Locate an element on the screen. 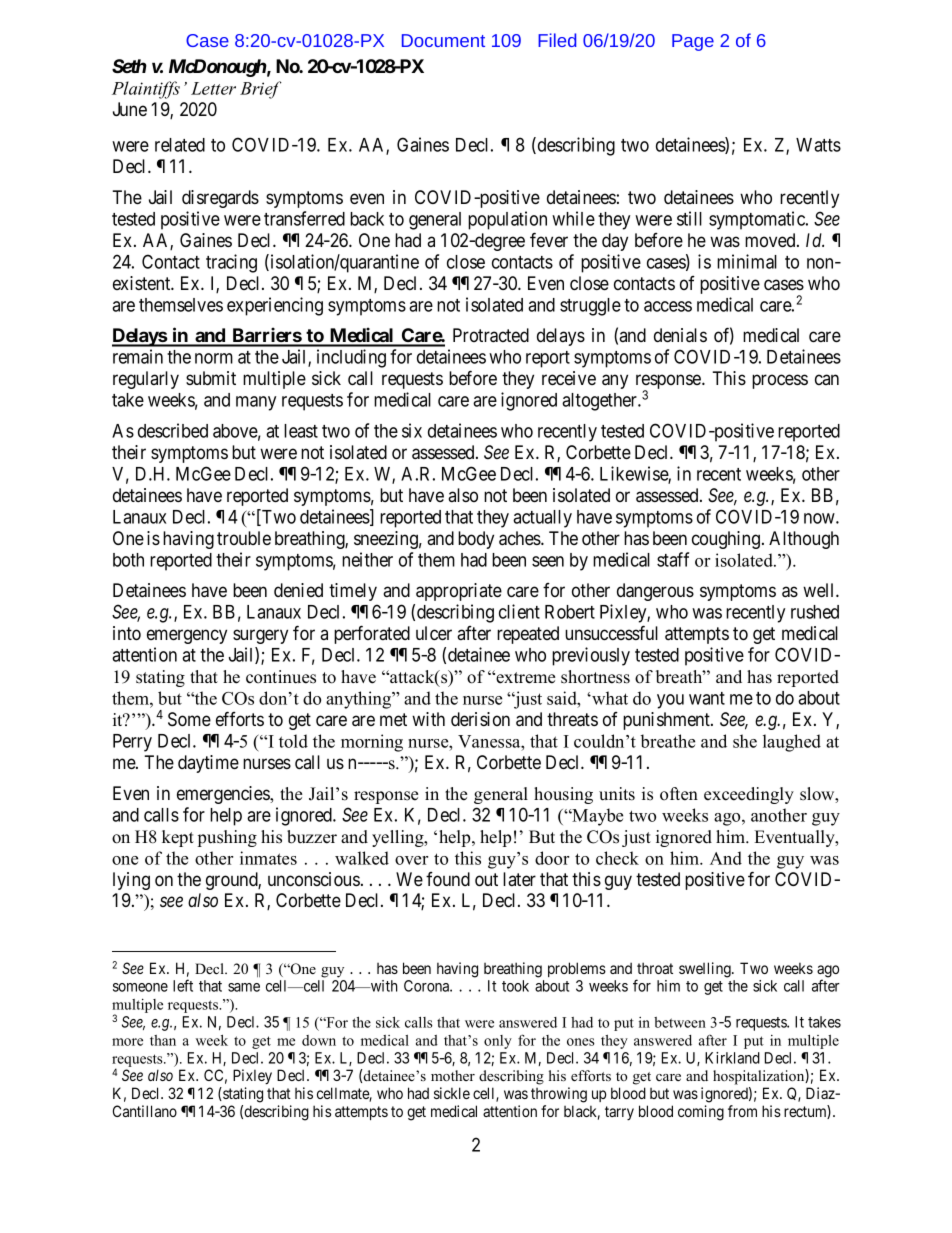 The image size is (952, 1233). Page is located at coordinates (693, 42).
